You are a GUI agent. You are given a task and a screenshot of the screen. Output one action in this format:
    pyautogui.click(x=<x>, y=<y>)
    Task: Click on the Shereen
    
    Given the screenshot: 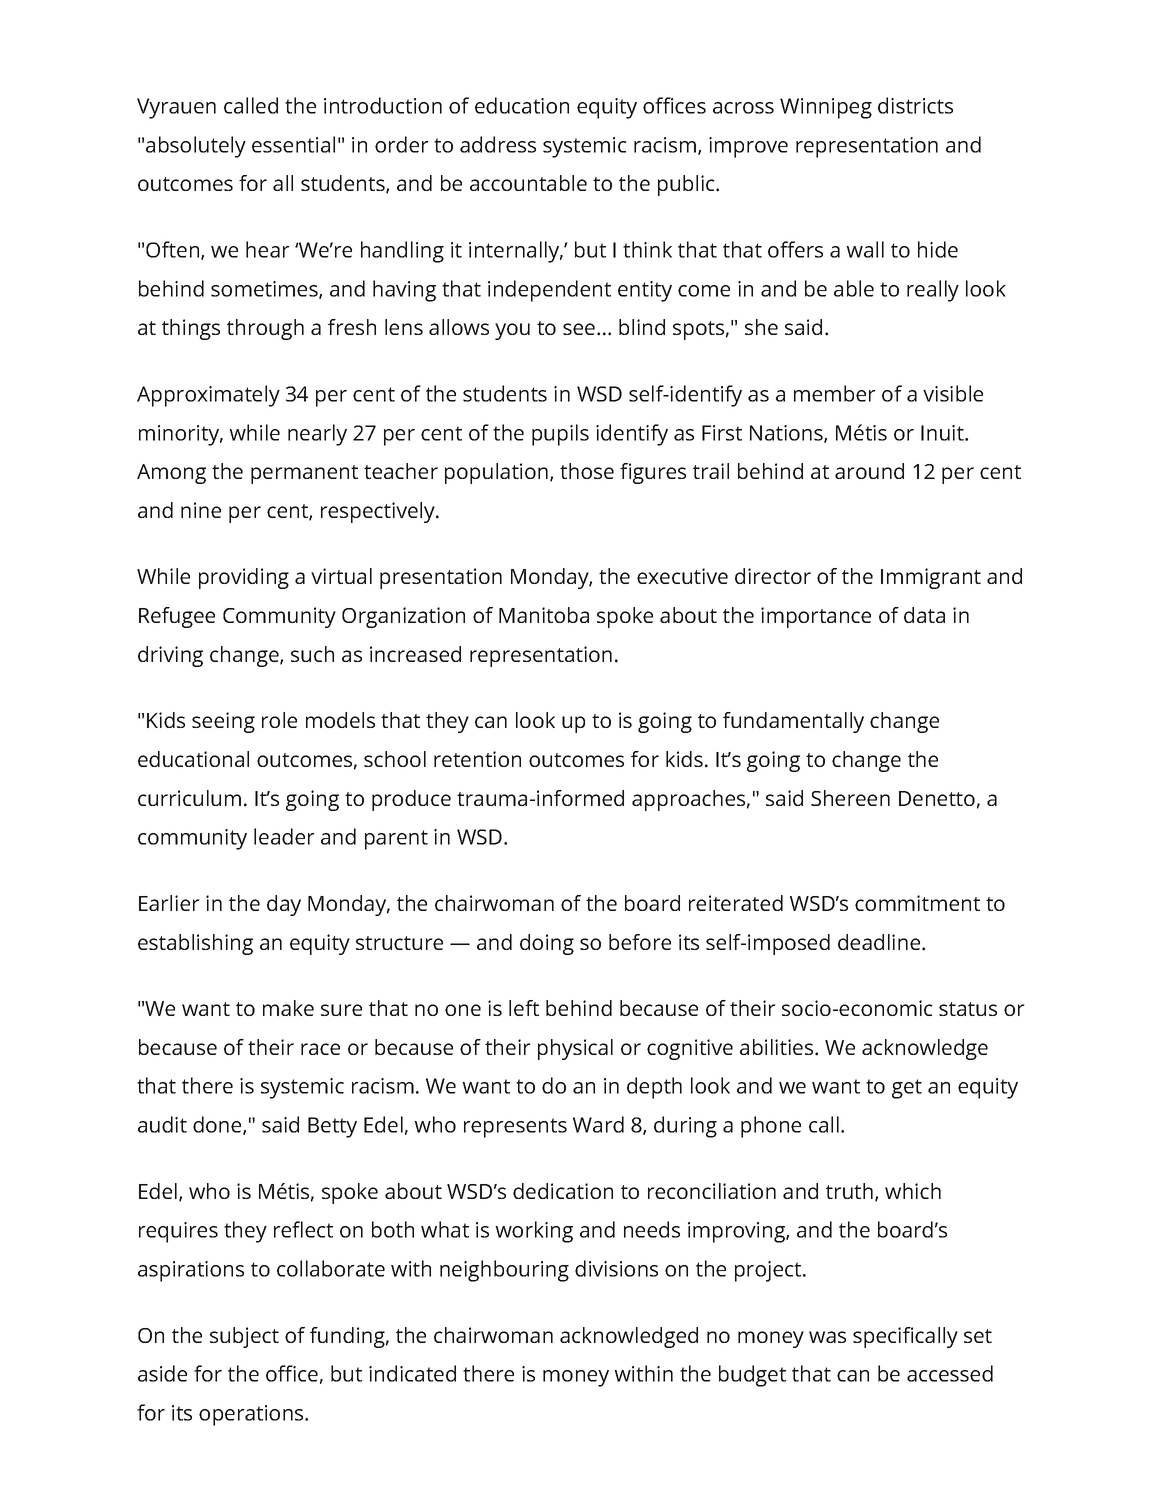 What is the action you would take?
    pyautogui.click(x=850, y=798)
